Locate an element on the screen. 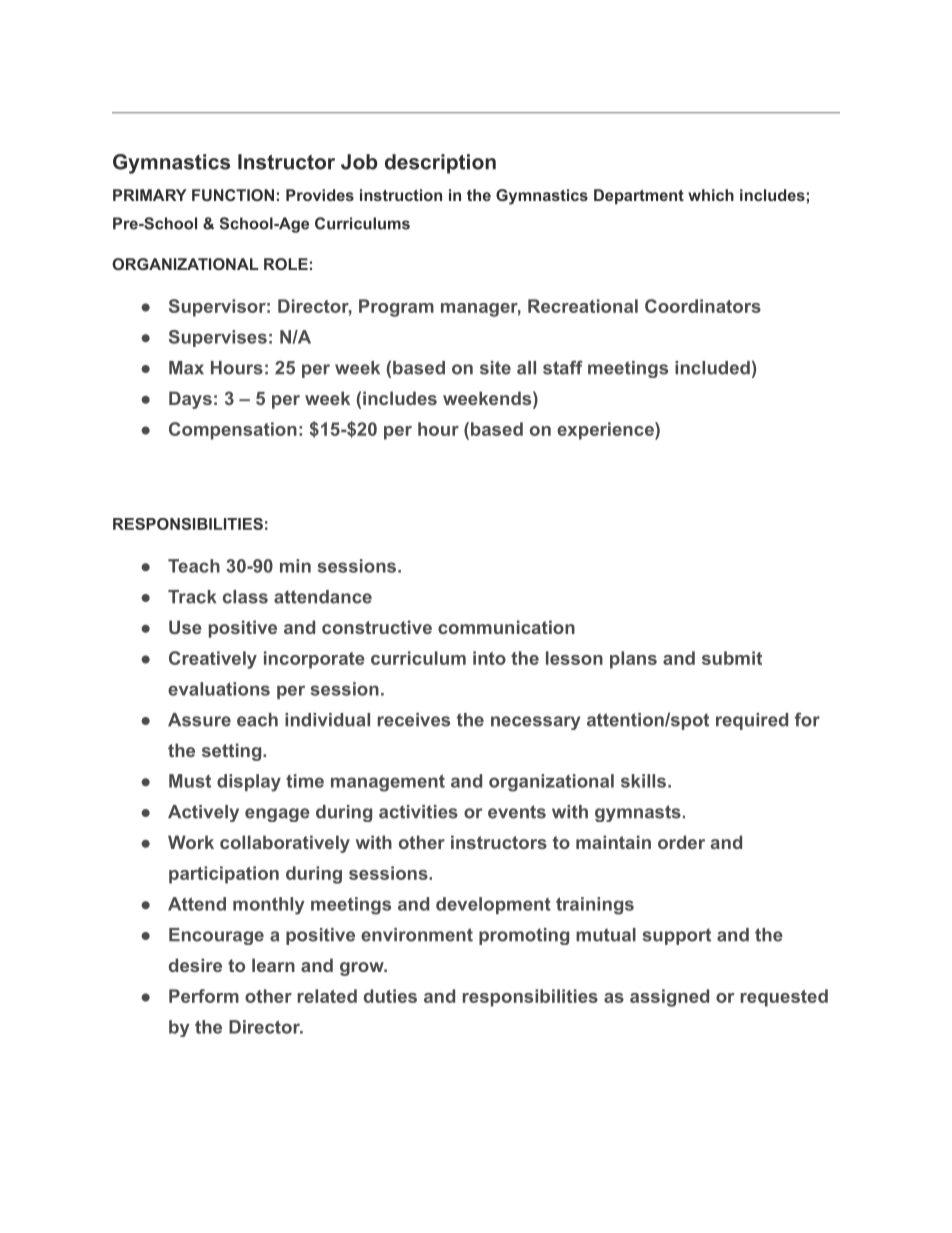 The height and width of the screenshot is (1233, 952). FUNCTION is located at coordinates (233, 195).
